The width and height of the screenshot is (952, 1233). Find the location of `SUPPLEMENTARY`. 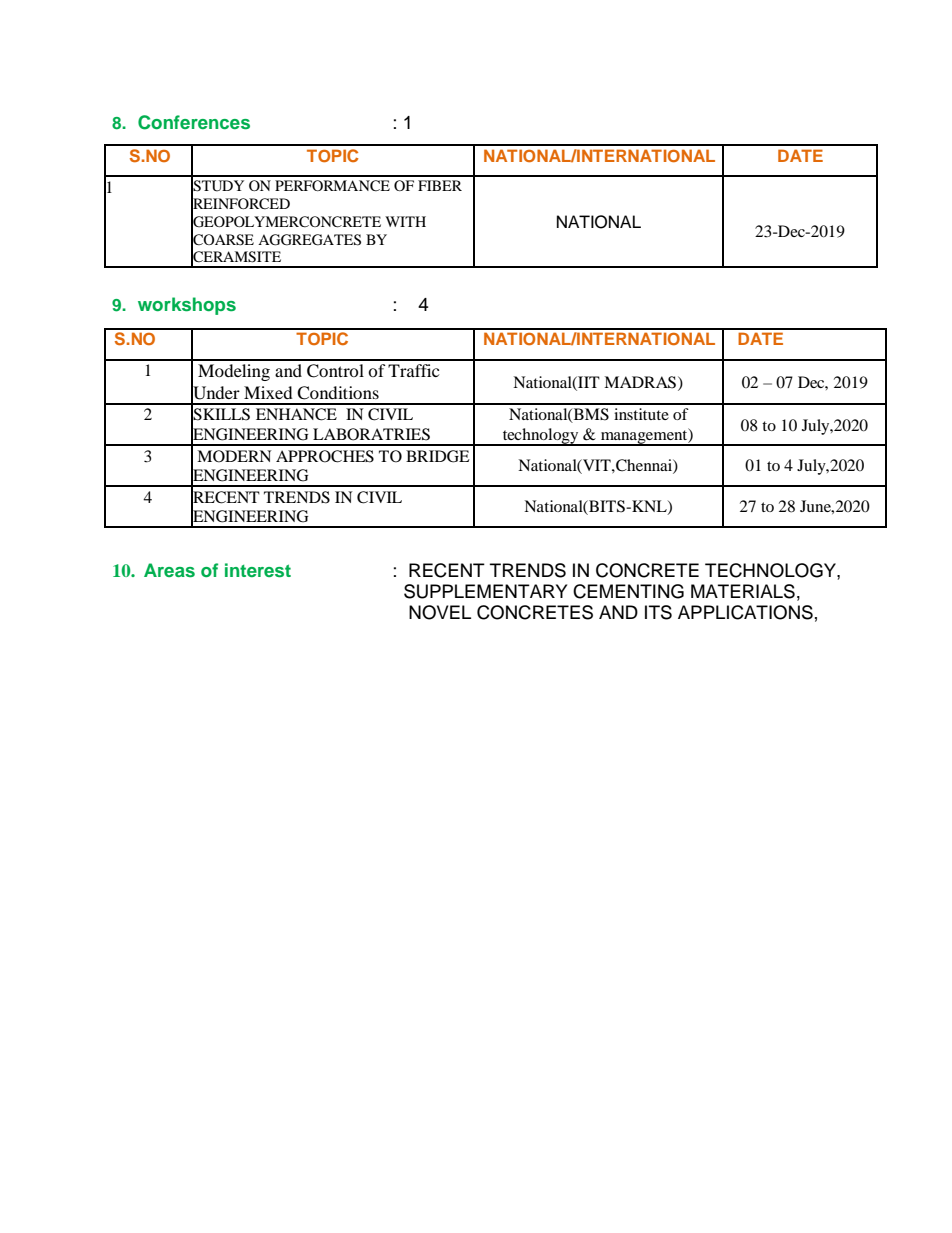

SUPPLEMENTARY is located at coordinates (485, 591).
